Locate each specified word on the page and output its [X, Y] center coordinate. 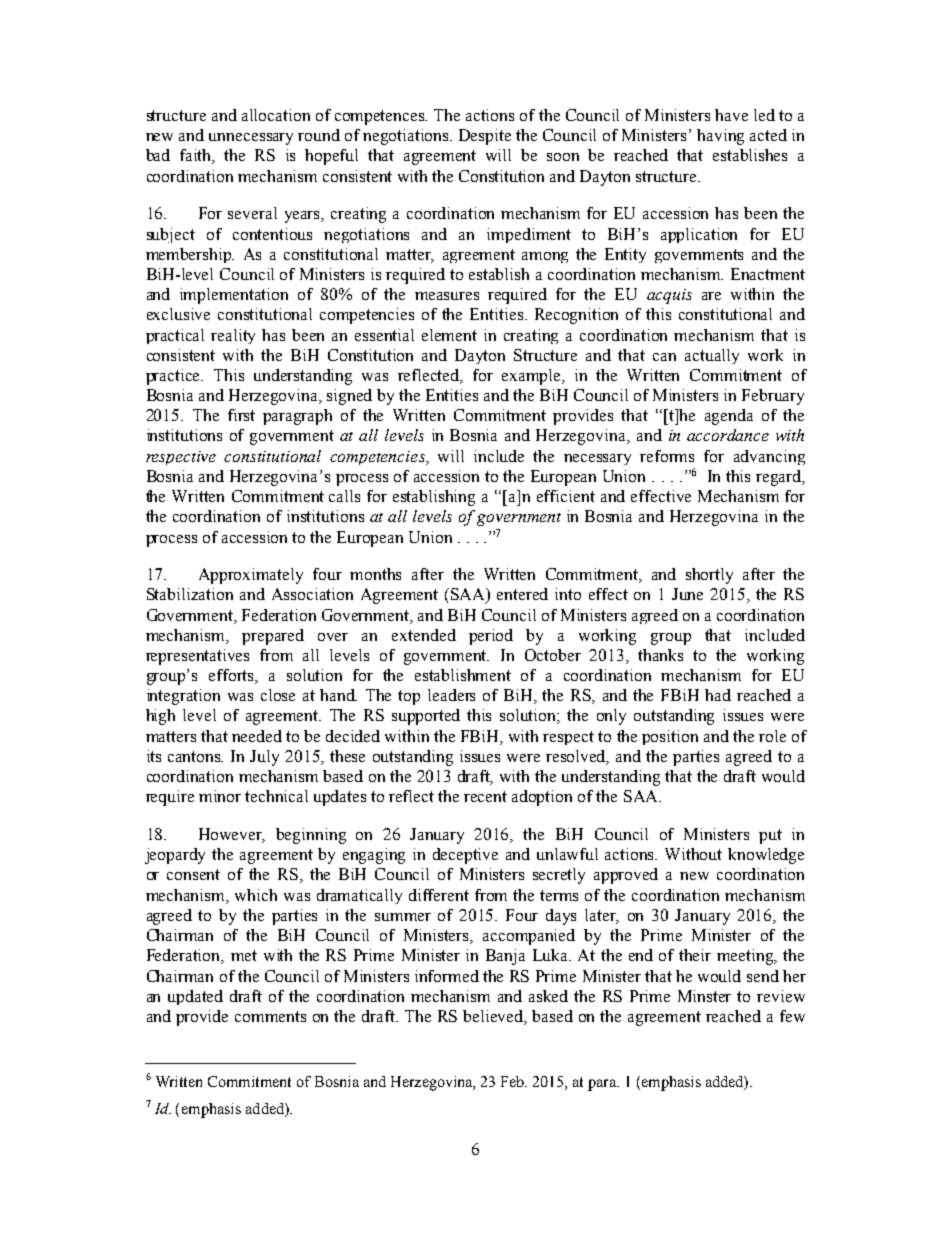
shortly [709, 576]
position [670, 737]
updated [195, 997]
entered [522, 594]
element [449, 335]
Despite [485, 137]
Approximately [251, 576]
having [720, 137]
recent [485, 796]
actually [712, 356]
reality [233, 336]
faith [197, 156]
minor [220, 796]
